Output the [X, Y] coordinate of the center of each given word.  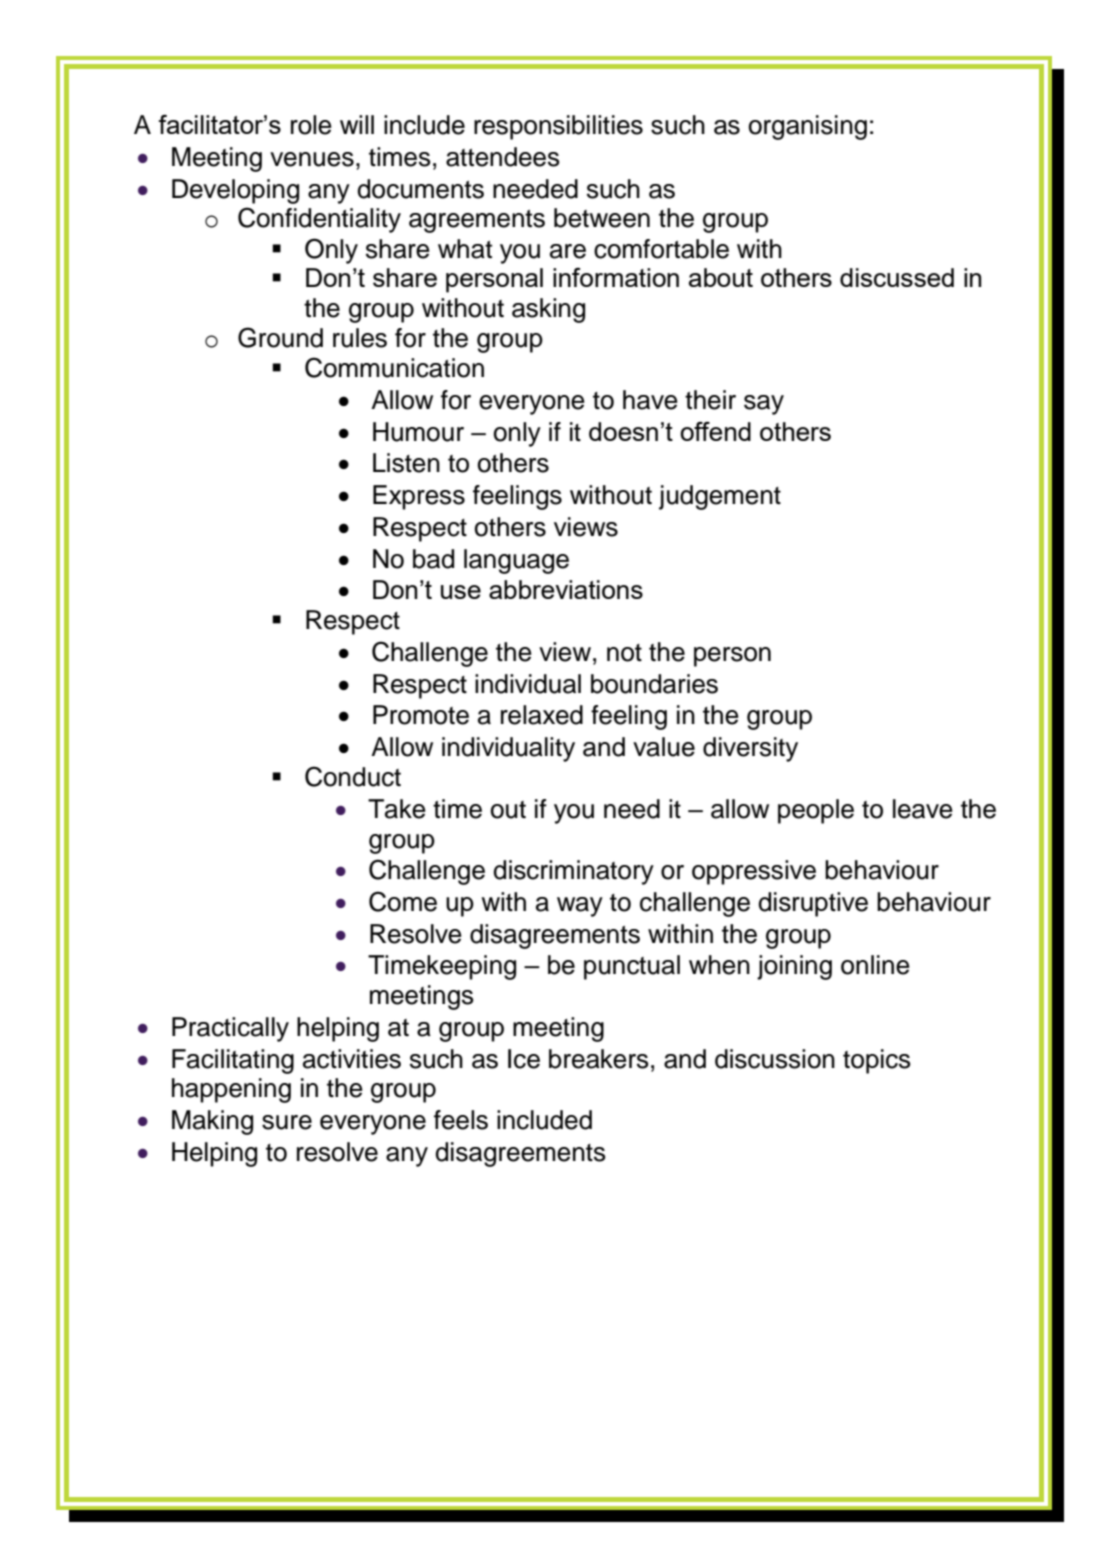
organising [808, 127]
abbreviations [566, 589]
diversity [750, 749]
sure [287, 1122]
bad [433, 559]
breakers [599, 1059]
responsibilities [558, 127]
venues [312, 159]
